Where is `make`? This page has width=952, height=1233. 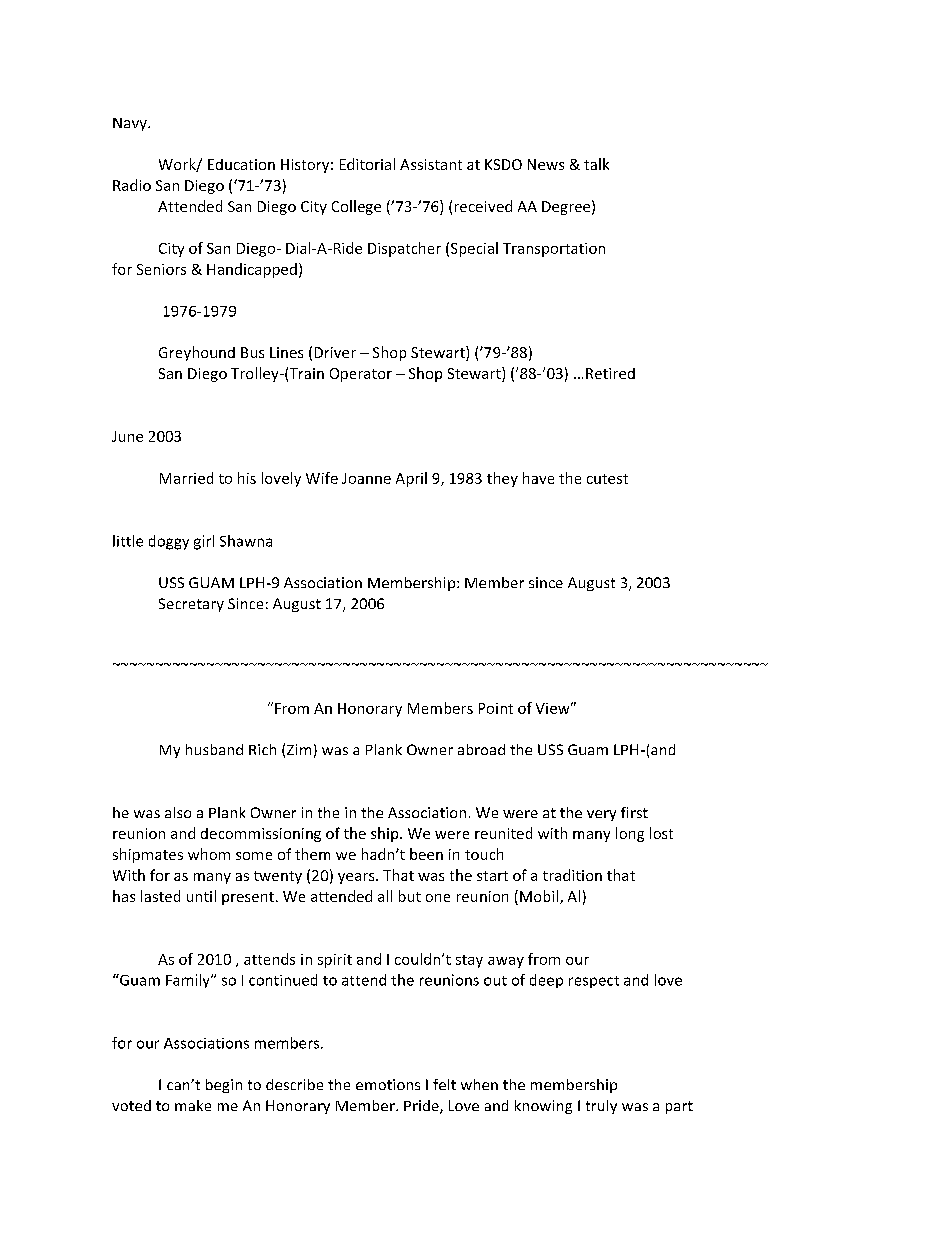
make is located at coordinates (193, 1105).
